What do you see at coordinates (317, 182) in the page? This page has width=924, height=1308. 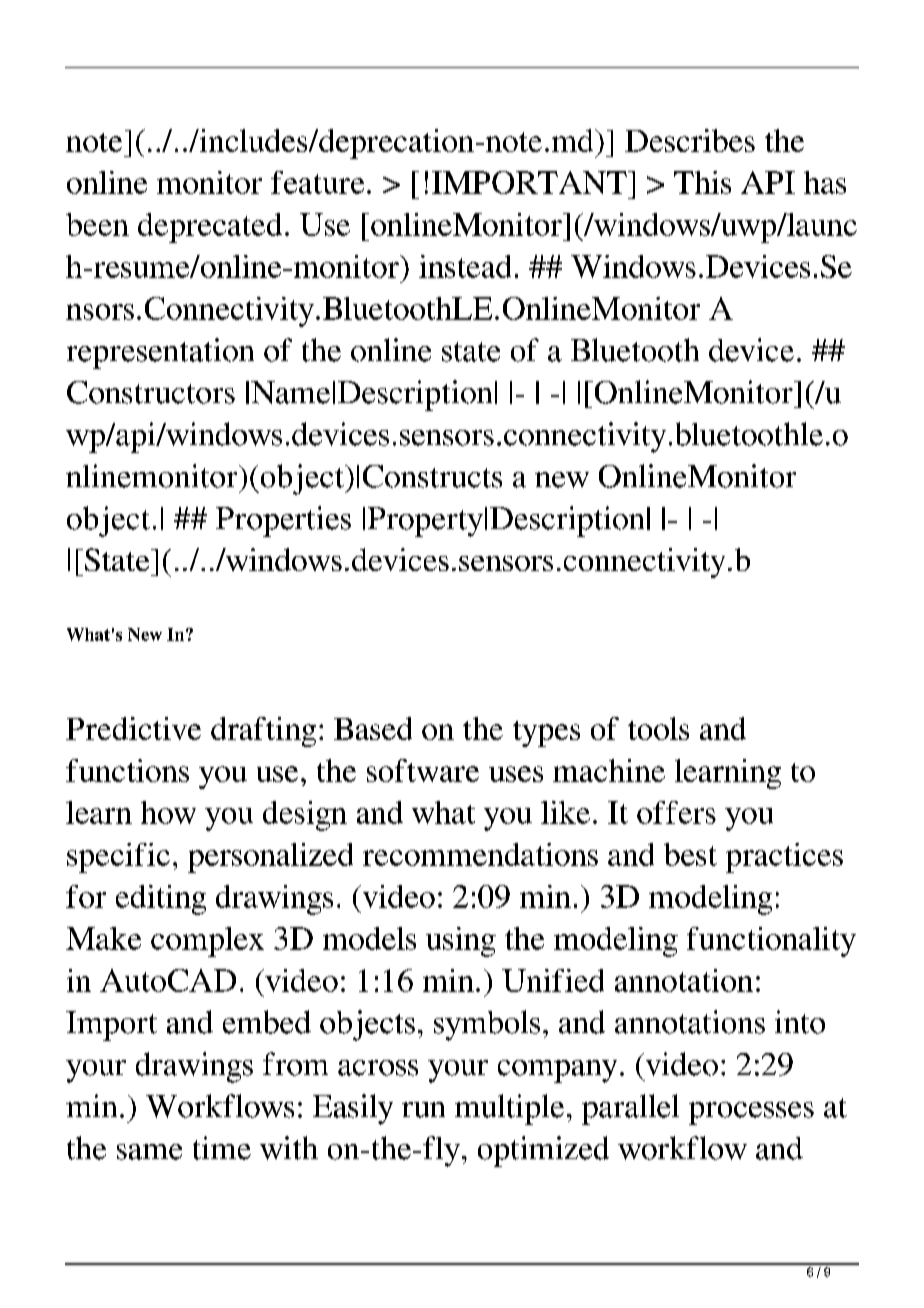 I see `feature` at bounding box center [317, 182].
